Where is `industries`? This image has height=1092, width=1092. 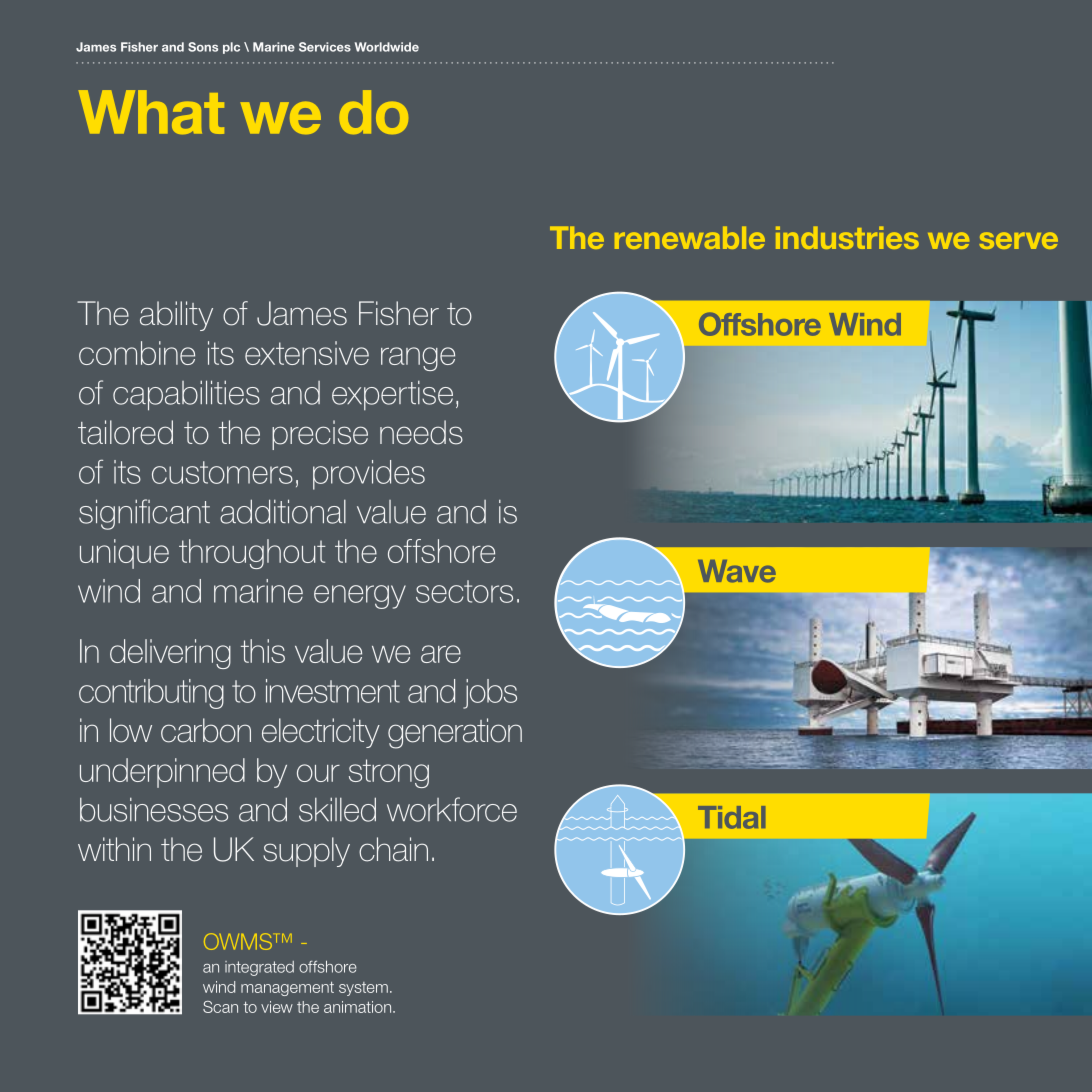
industries is located at coordinates (847, 237).
